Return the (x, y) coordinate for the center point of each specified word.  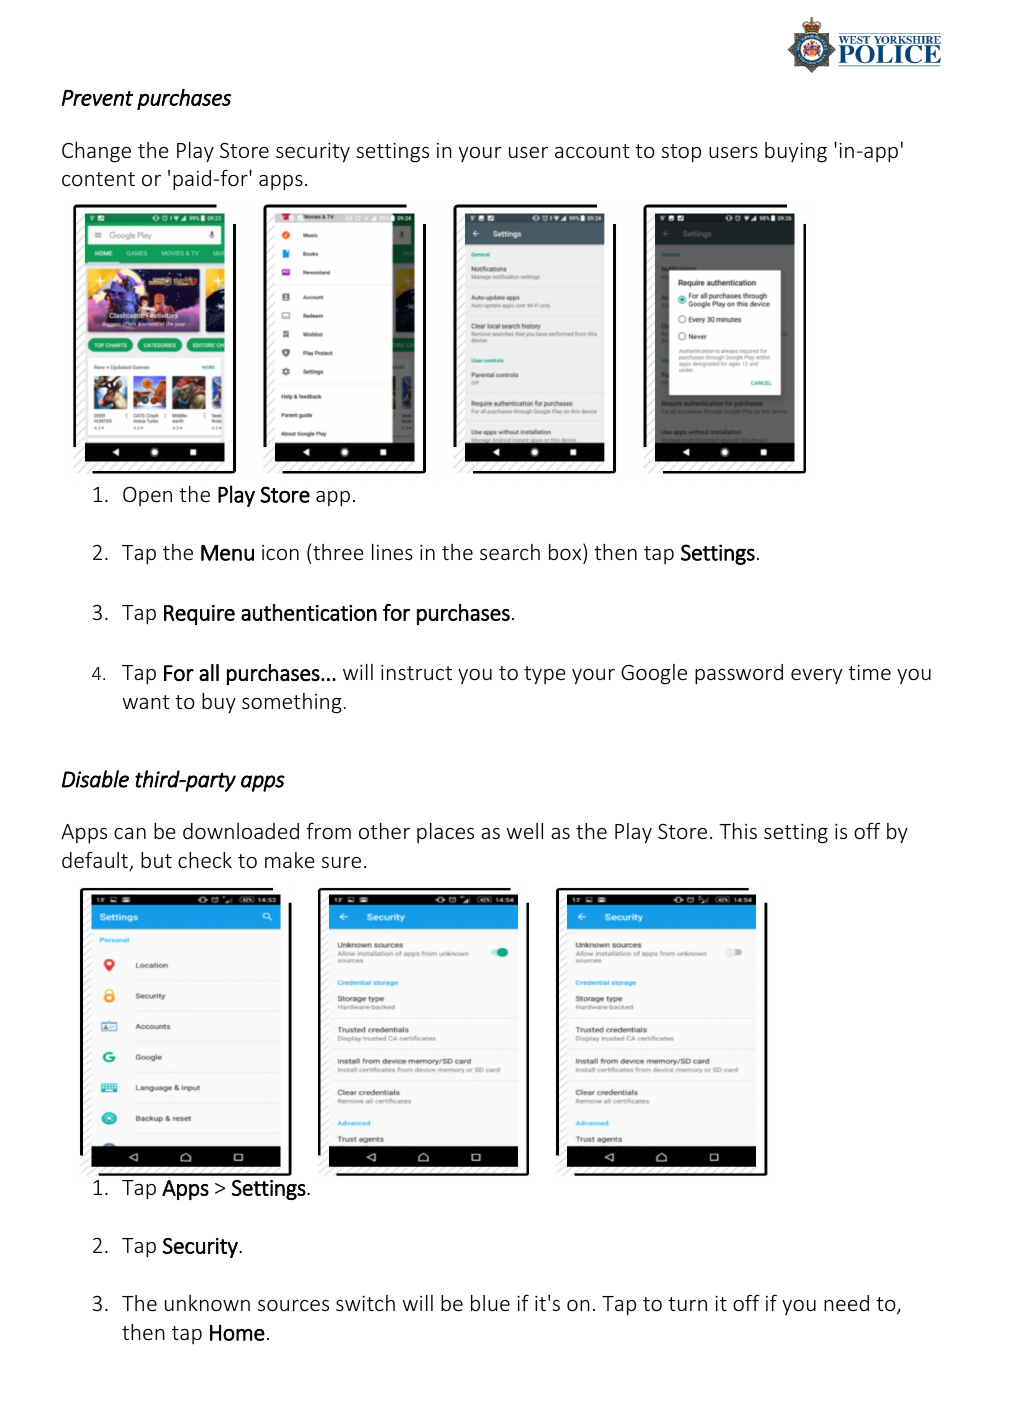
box (566, 551)
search (510, 552)
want (146, 702)
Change (96, 152)
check (205, 860)
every (816, 676)
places (445, 833)
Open (147, 496)
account (592, 151)
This (738, 831)
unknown (207, 1303)
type (545, 675)
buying (796, 152)
